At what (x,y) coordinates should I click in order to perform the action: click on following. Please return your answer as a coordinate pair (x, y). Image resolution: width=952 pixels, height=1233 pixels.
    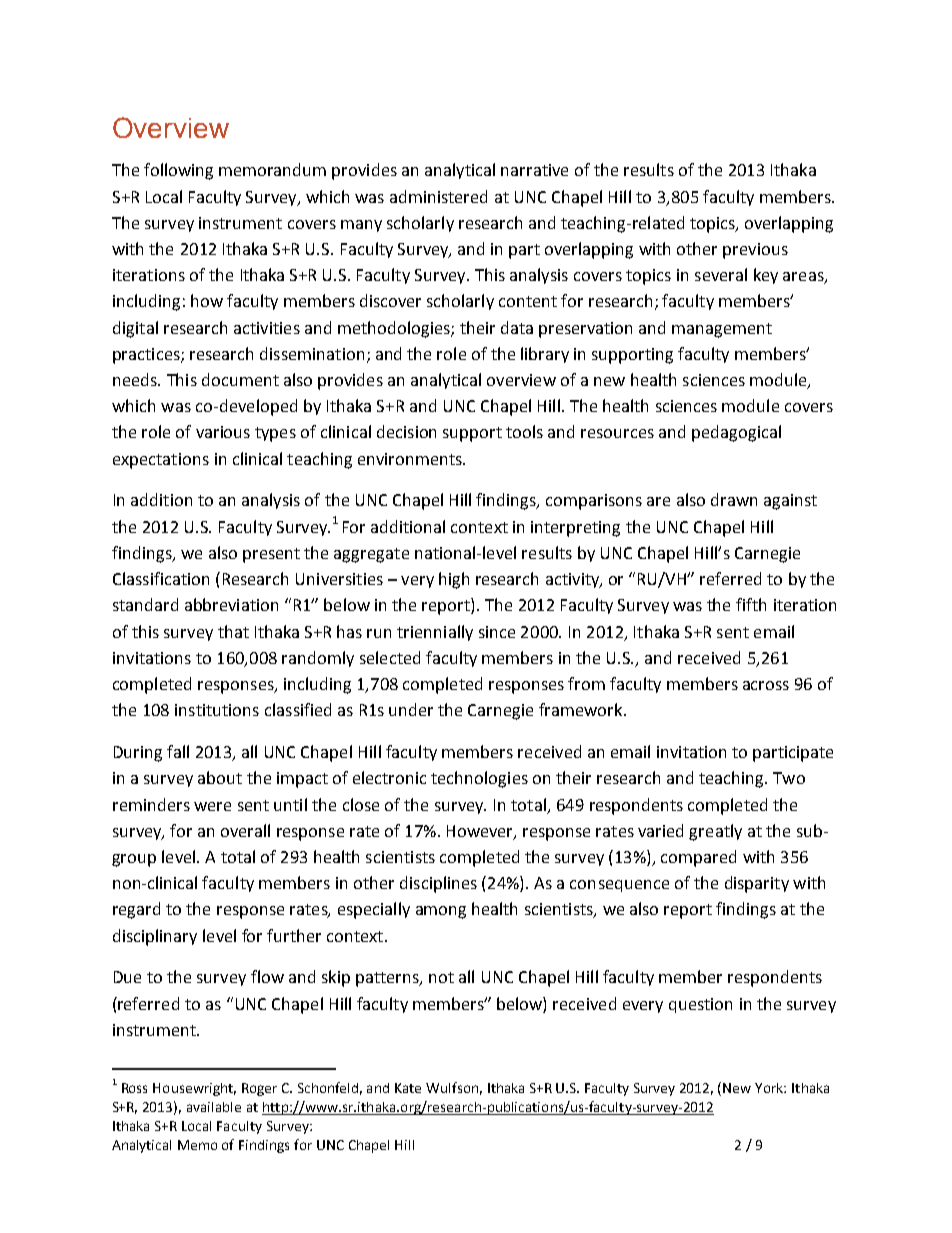
    Looking at the image, I should click on (178, 171).
